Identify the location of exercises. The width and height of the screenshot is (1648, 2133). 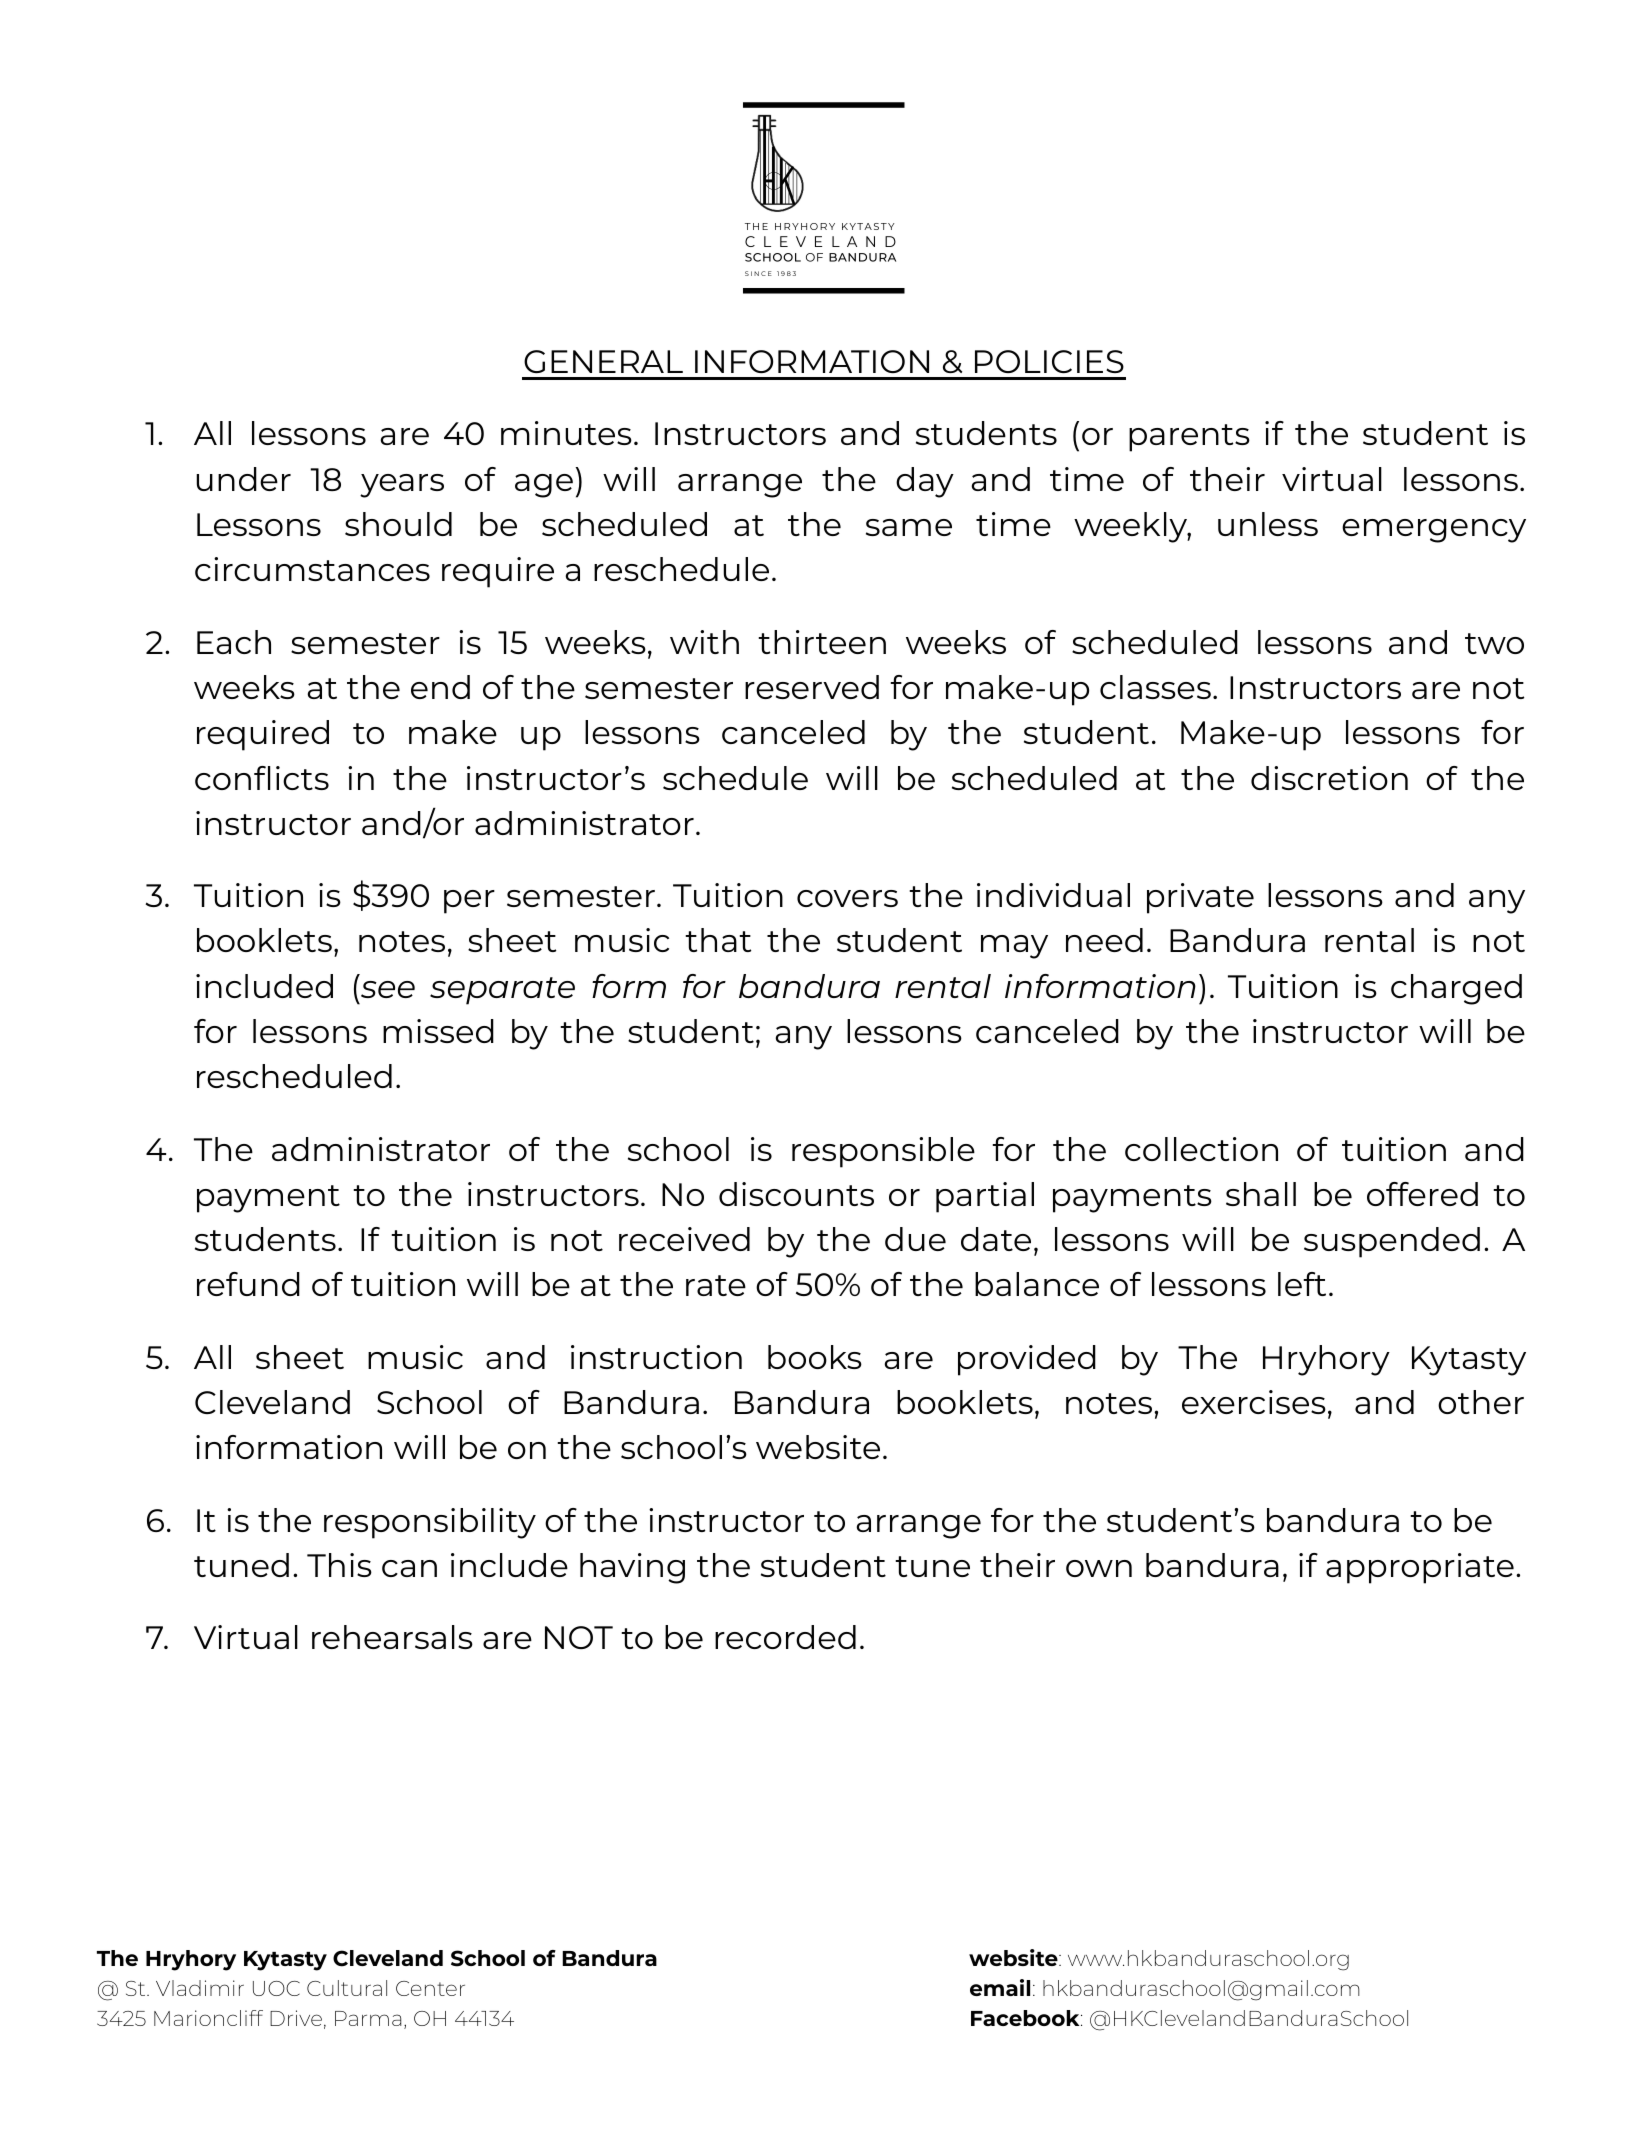
(1254, 1402).
